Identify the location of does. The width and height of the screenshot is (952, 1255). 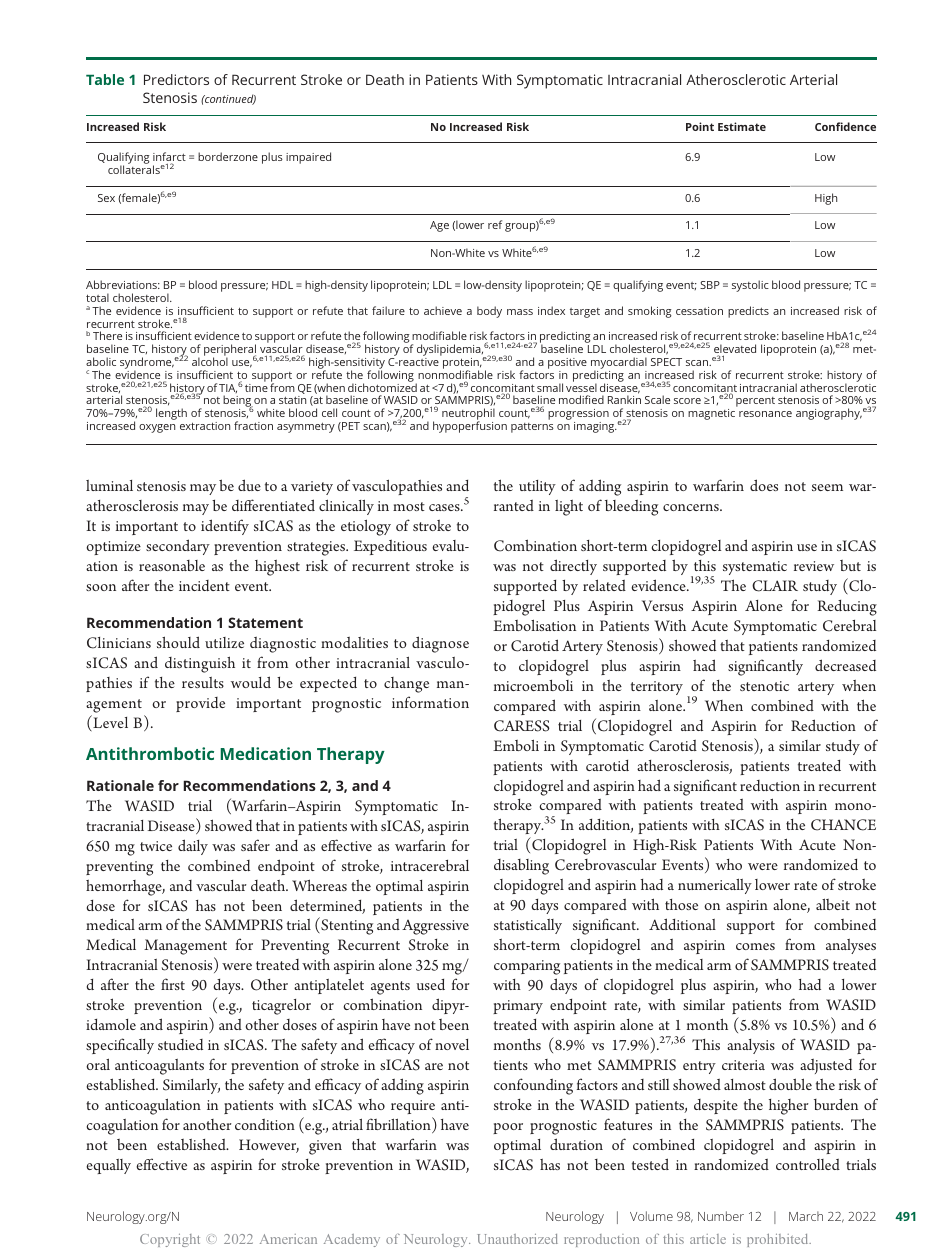
(764, 485).
